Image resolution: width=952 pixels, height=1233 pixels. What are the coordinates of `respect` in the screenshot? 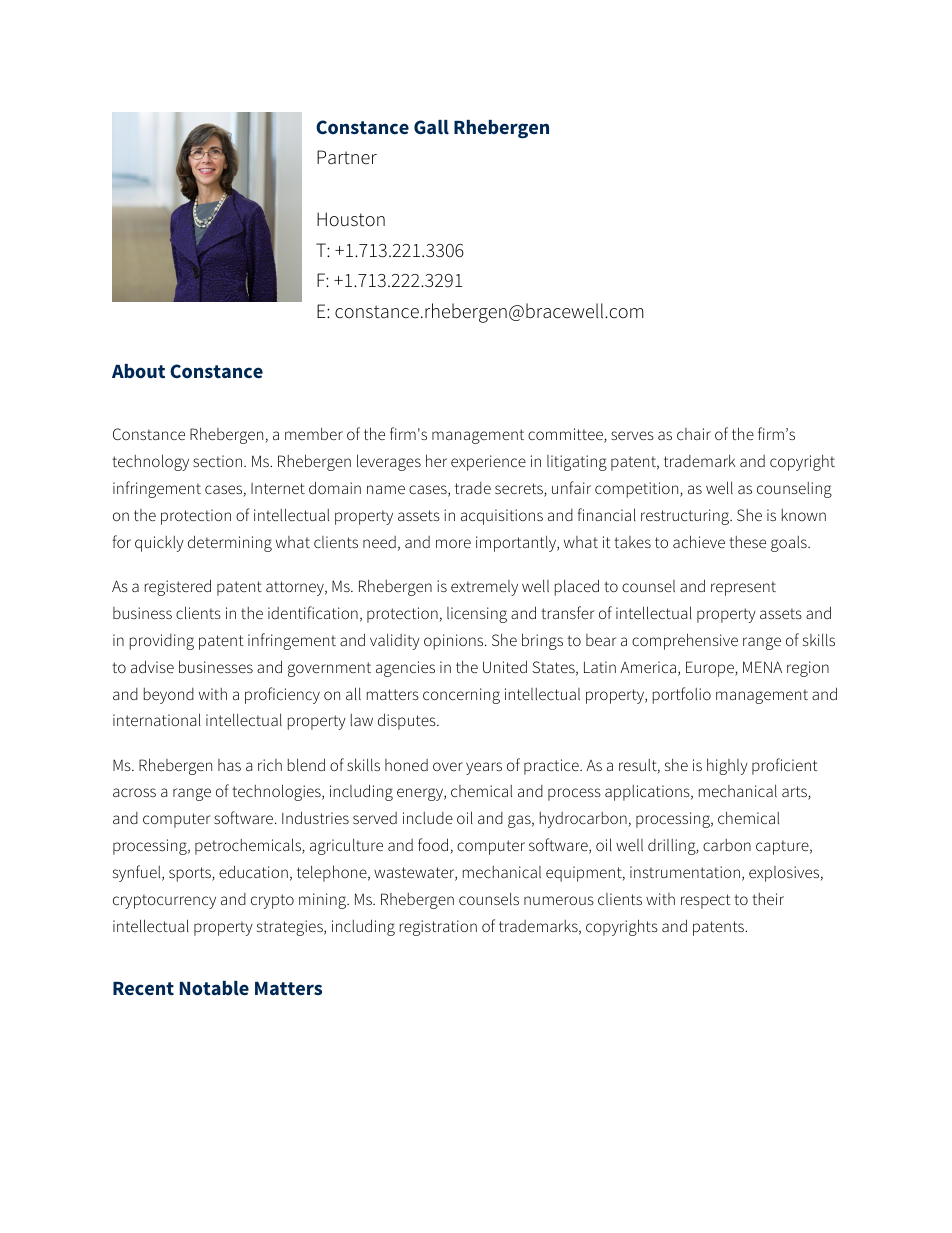 It's located at (706, 901).
